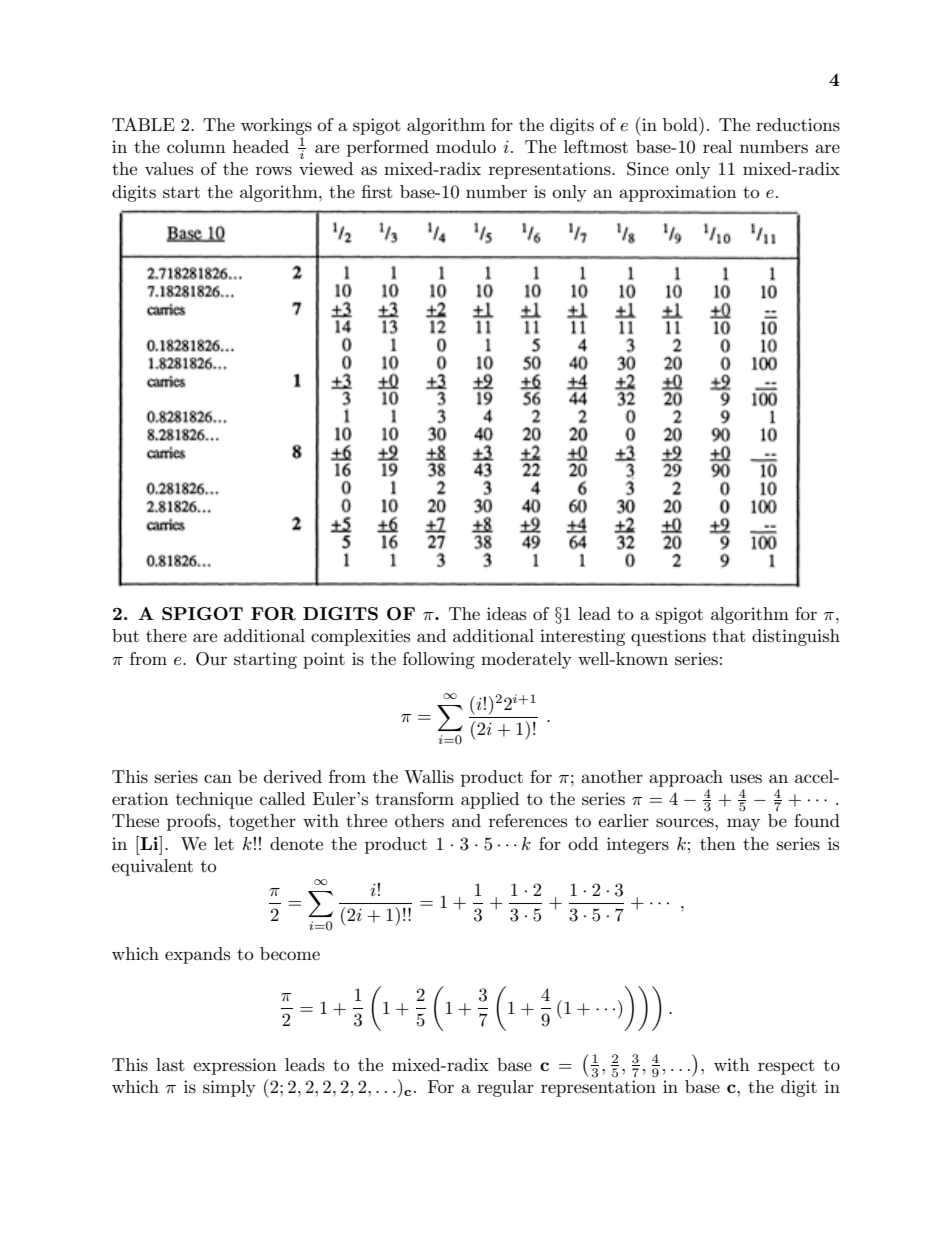  I want to click on respect, so click(786, 1067).
